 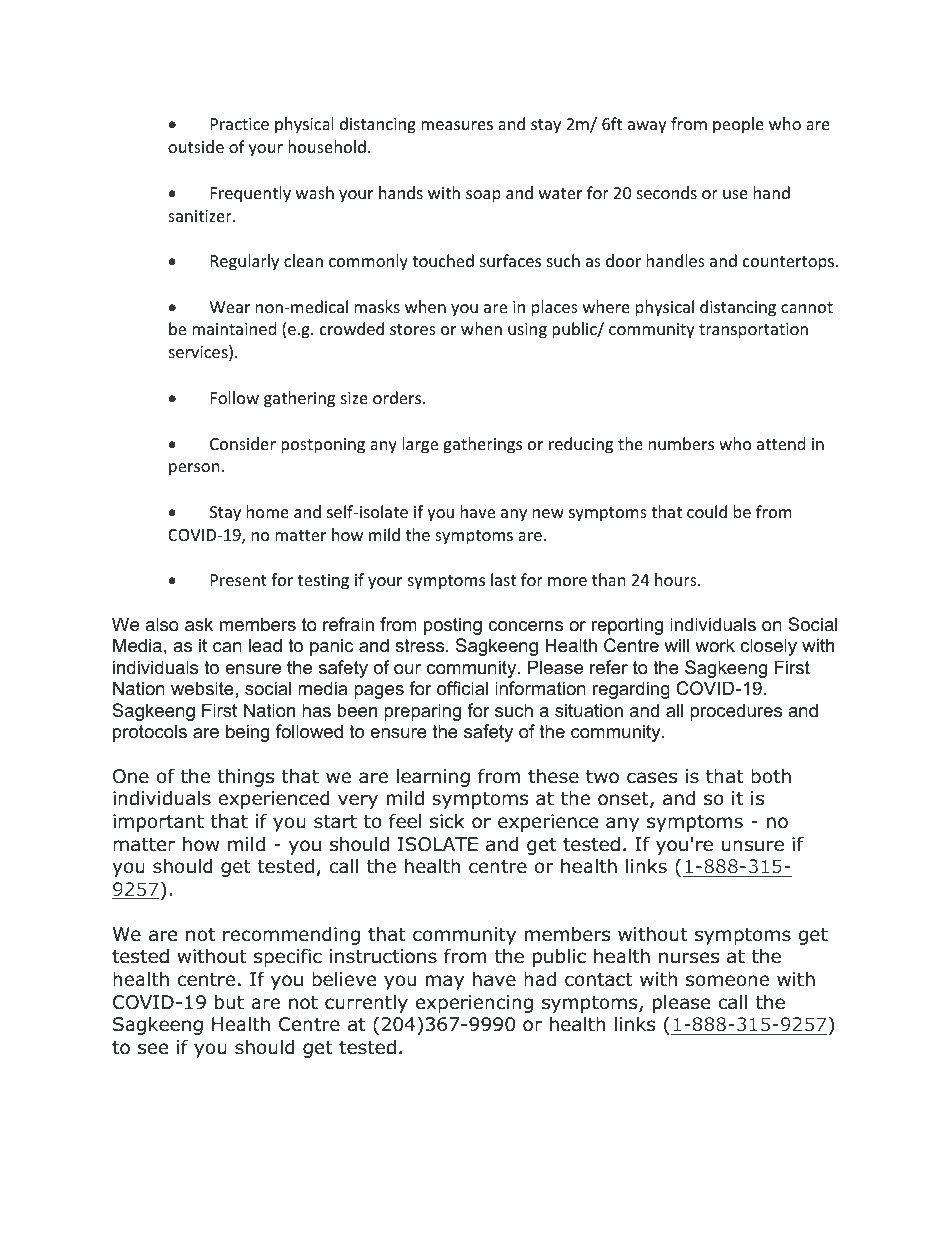 I want to click on experiencing, so click(x=474, y=1004).
